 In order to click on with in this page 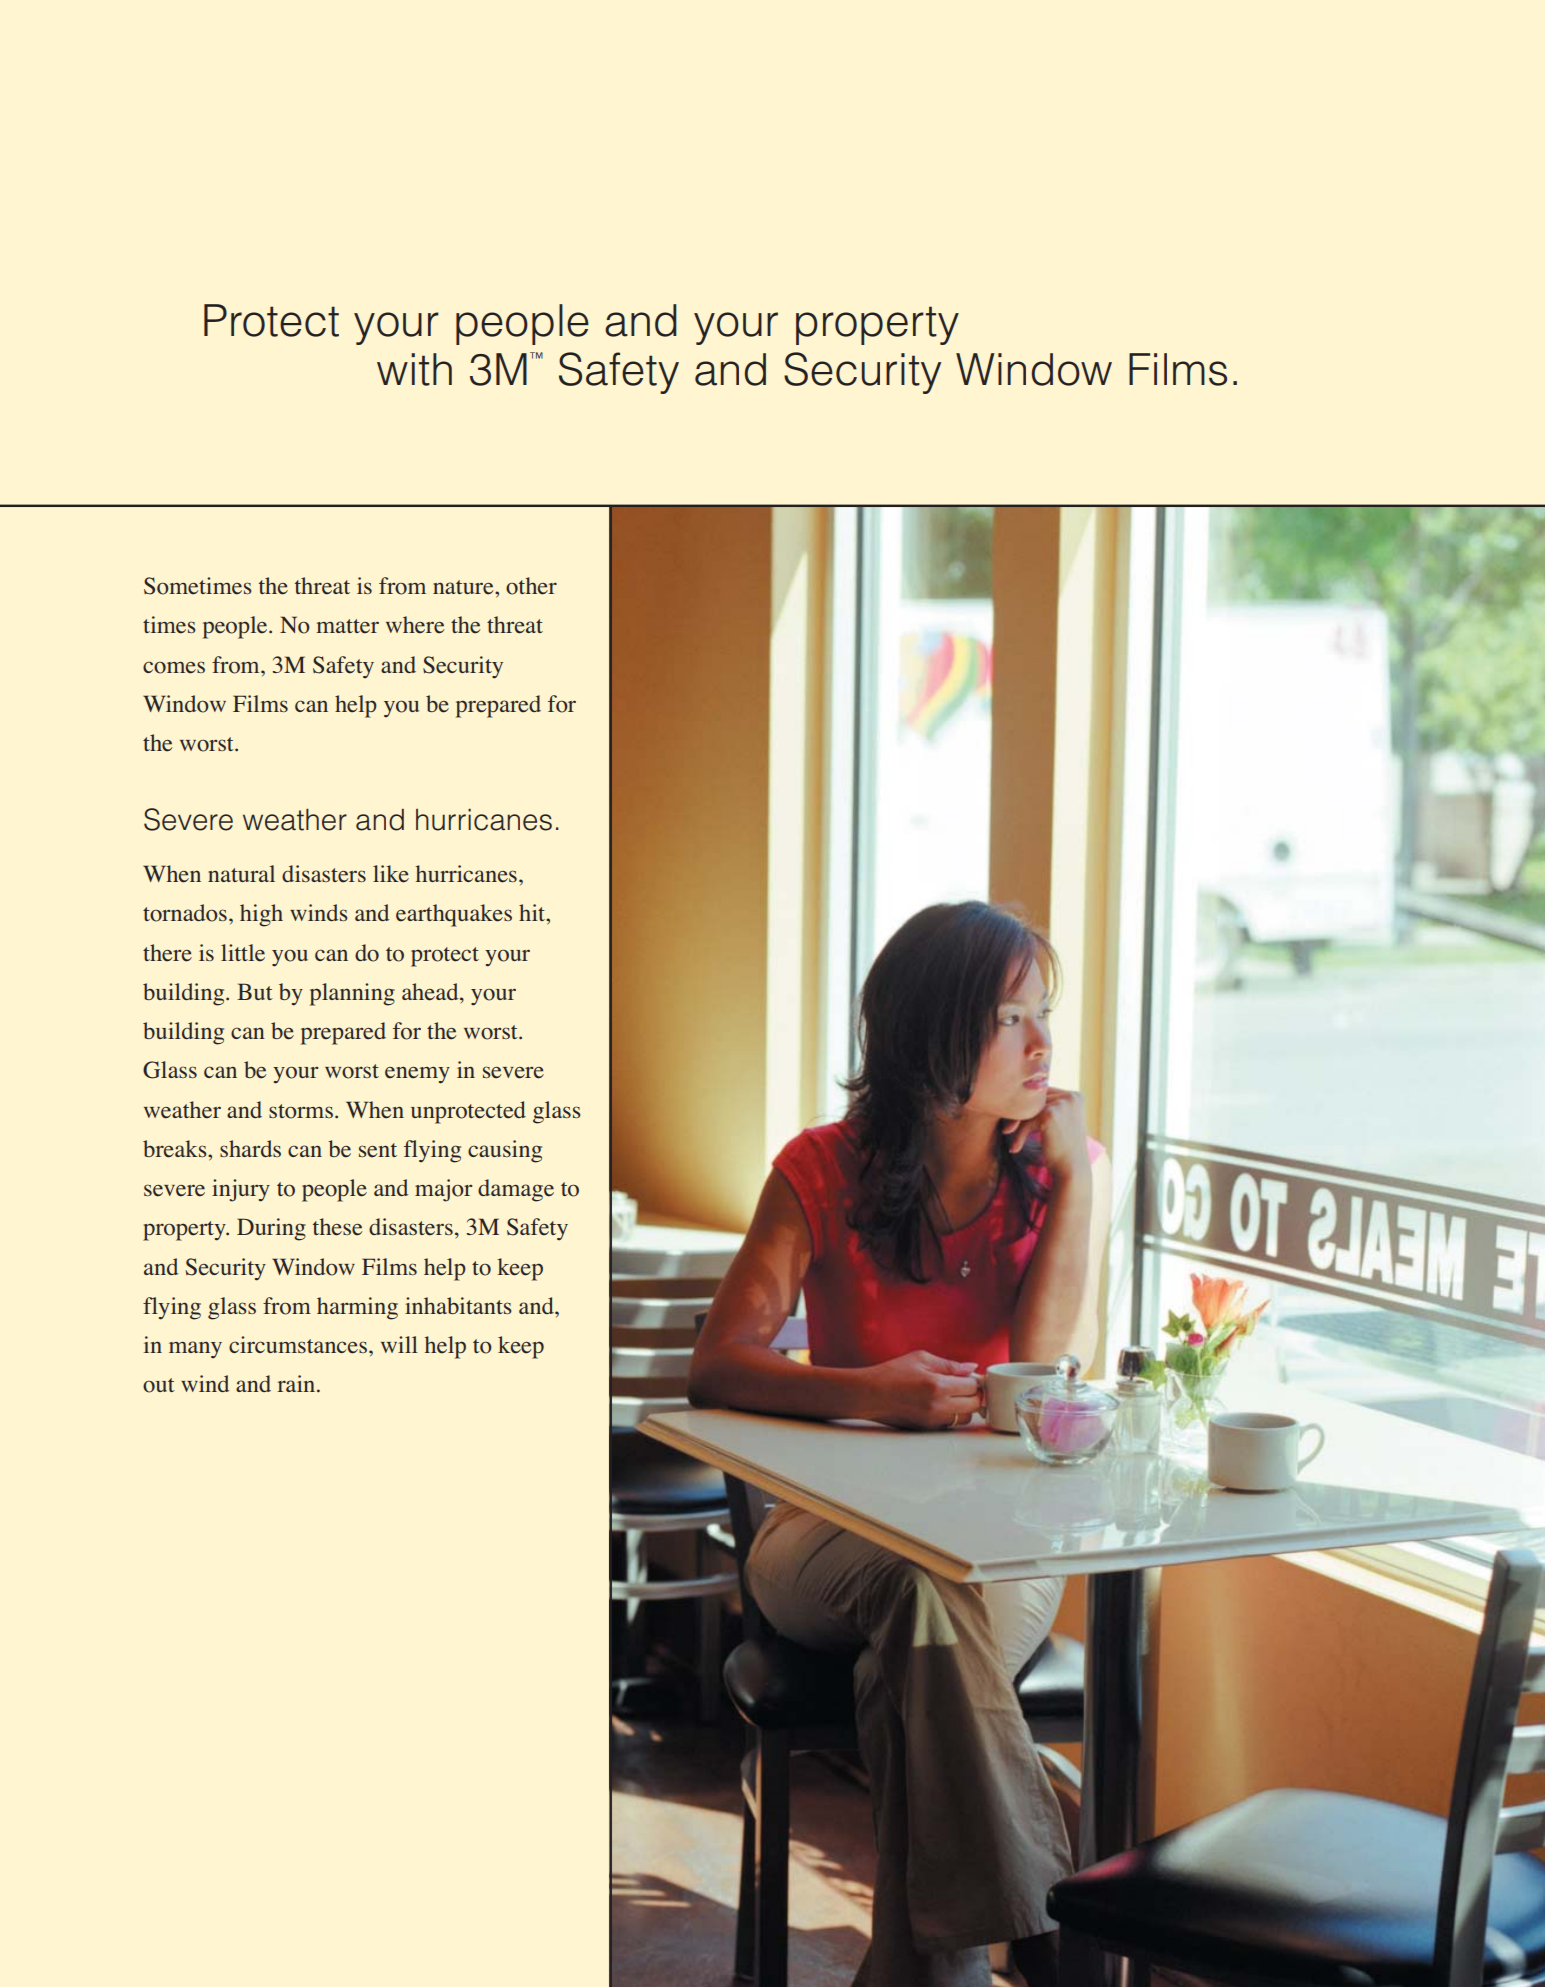, I will do `click(414, 369)`.
